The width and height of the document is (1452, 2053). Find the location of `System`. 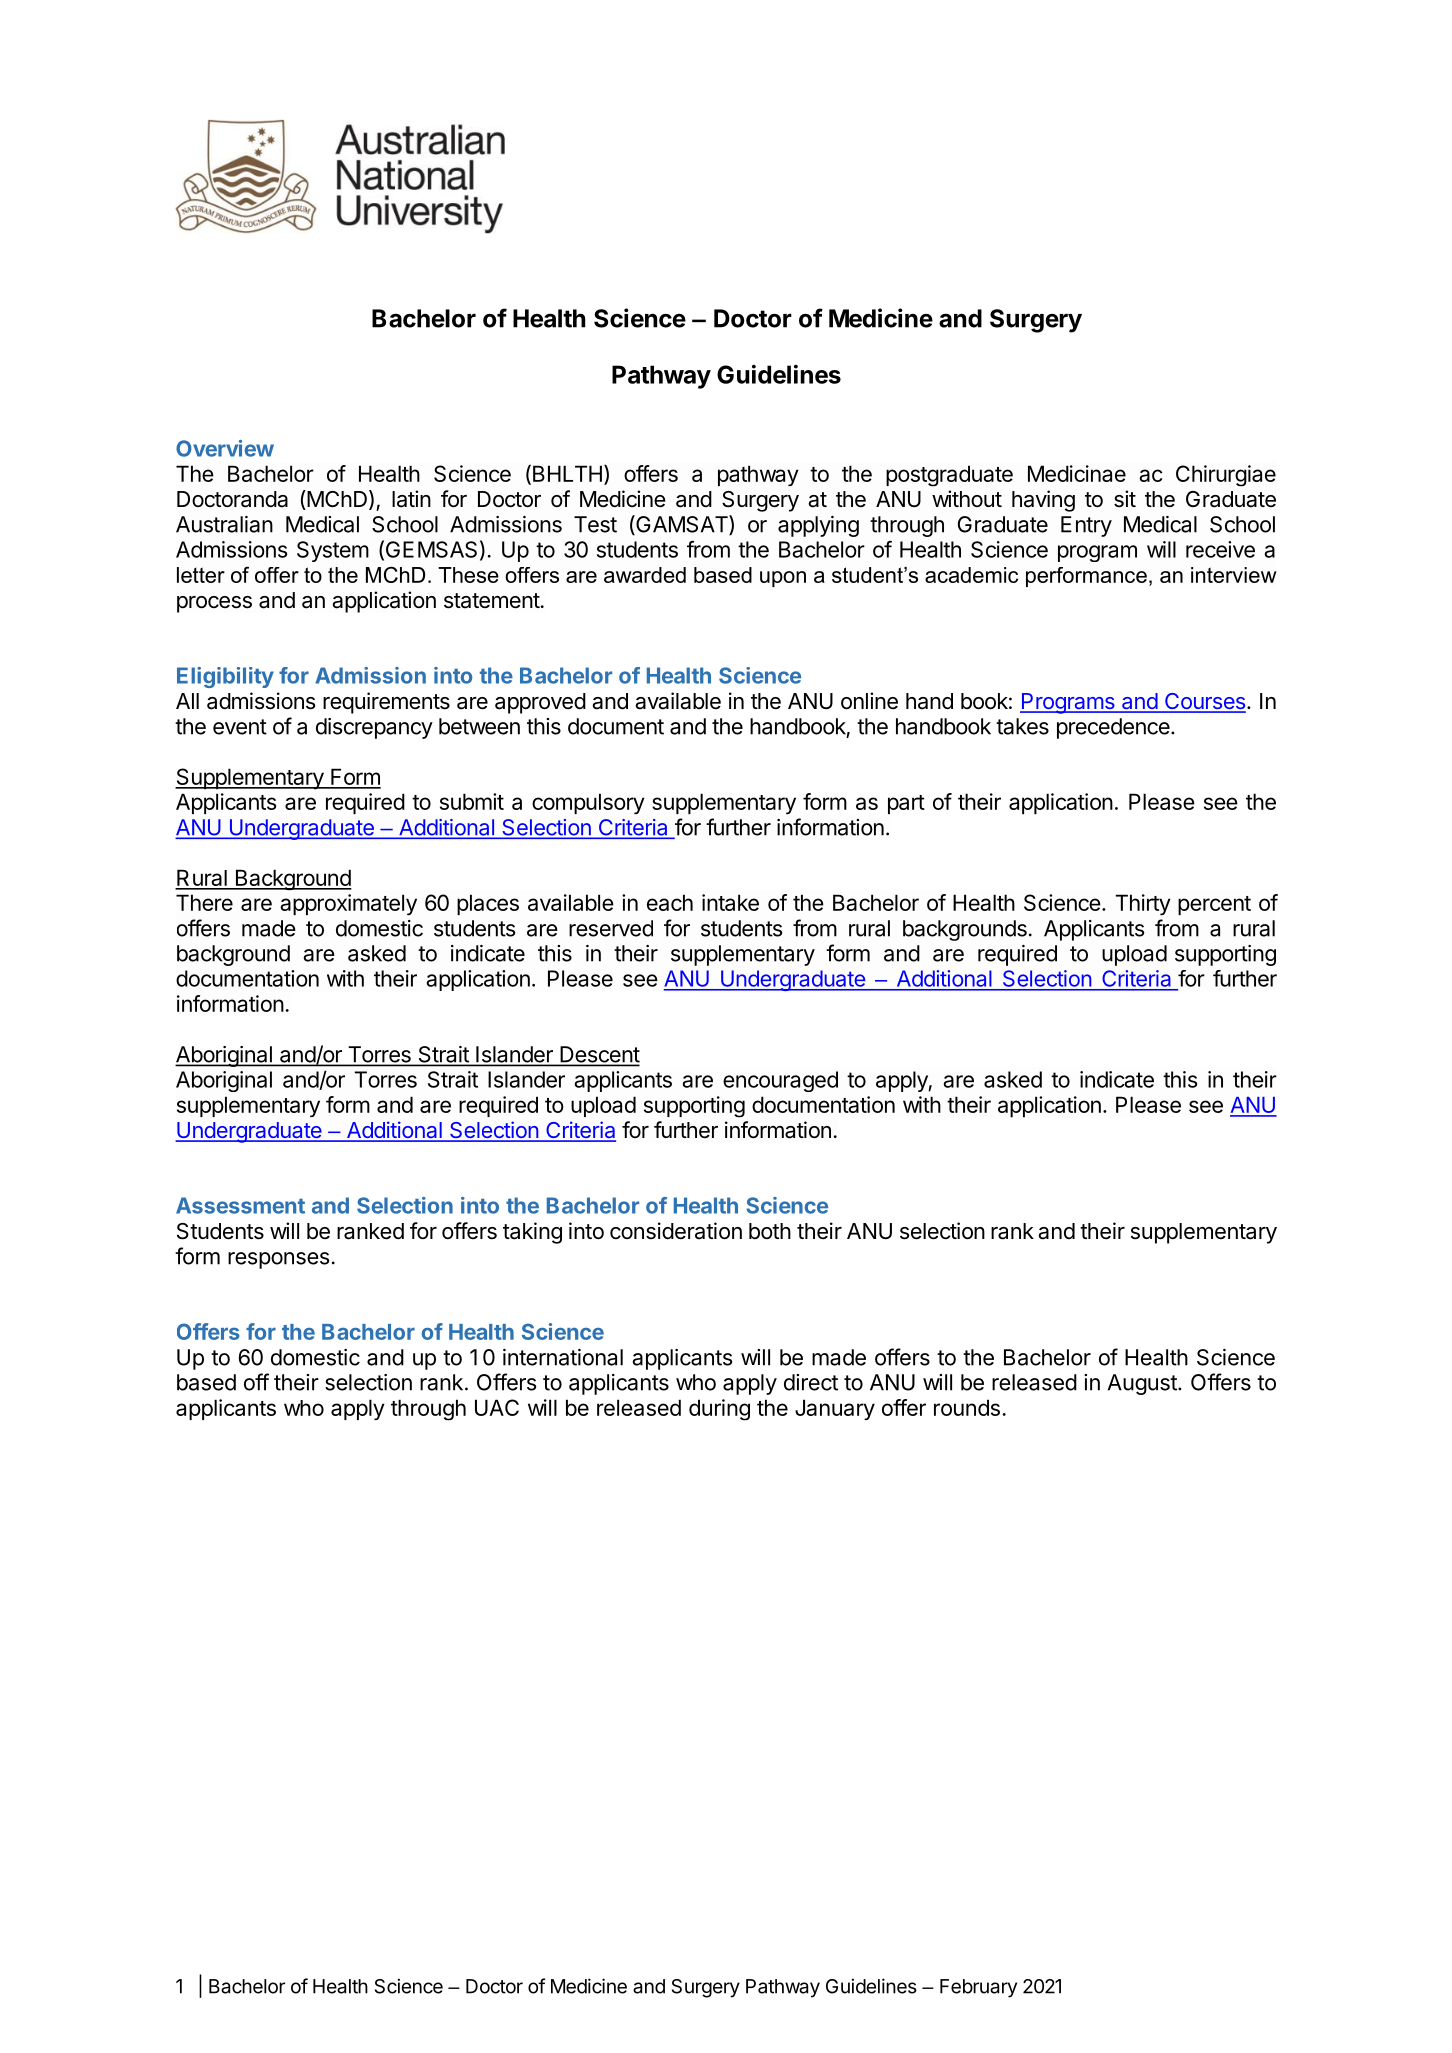

System is located at coordinates (333, 551).
